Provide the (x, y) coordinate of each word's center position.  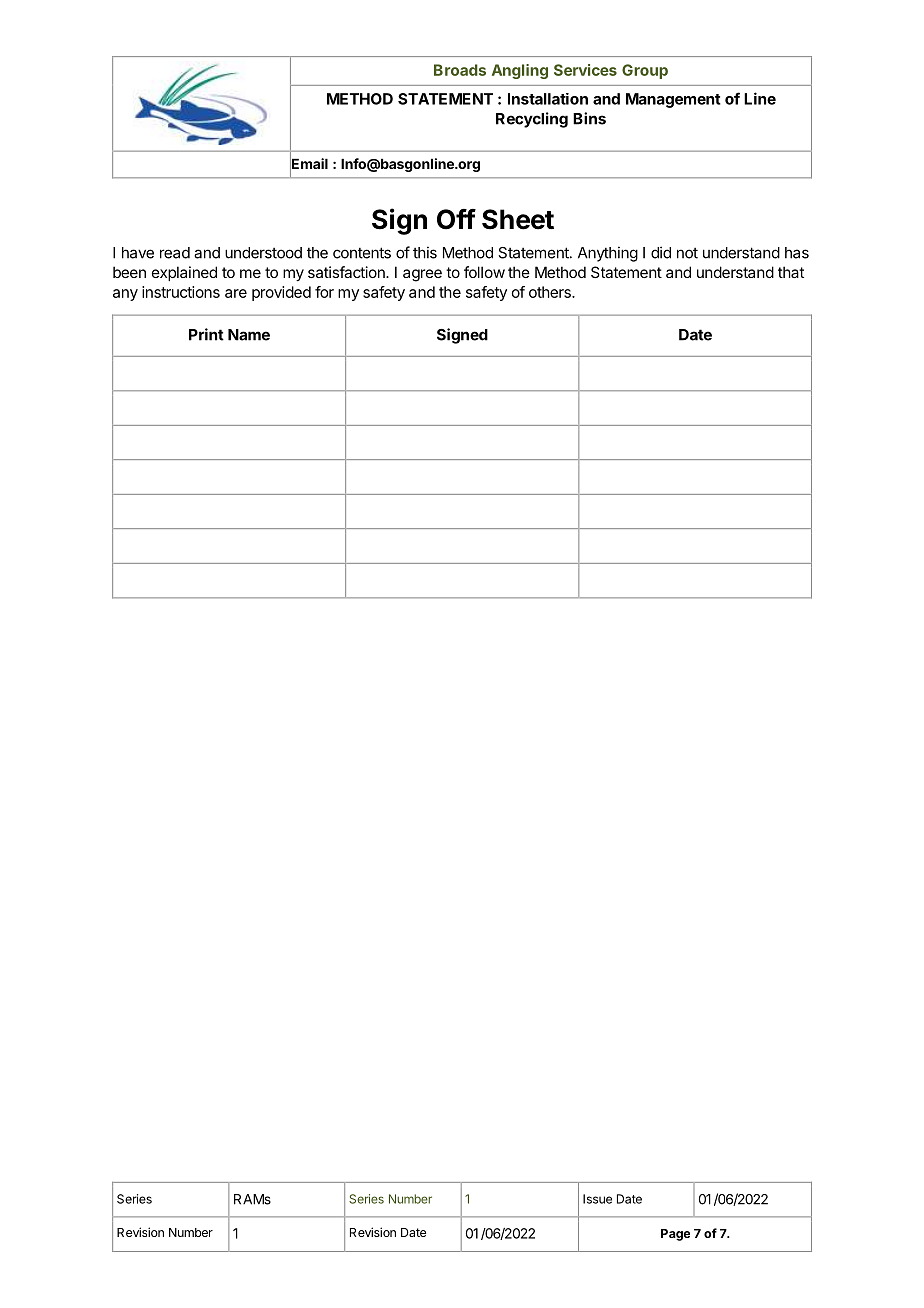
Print (206, 334)
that (791, 272)
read (175, 253)
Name (249, 335)
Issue (597, 1199)
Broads (460, 70)
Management (673, 100)
